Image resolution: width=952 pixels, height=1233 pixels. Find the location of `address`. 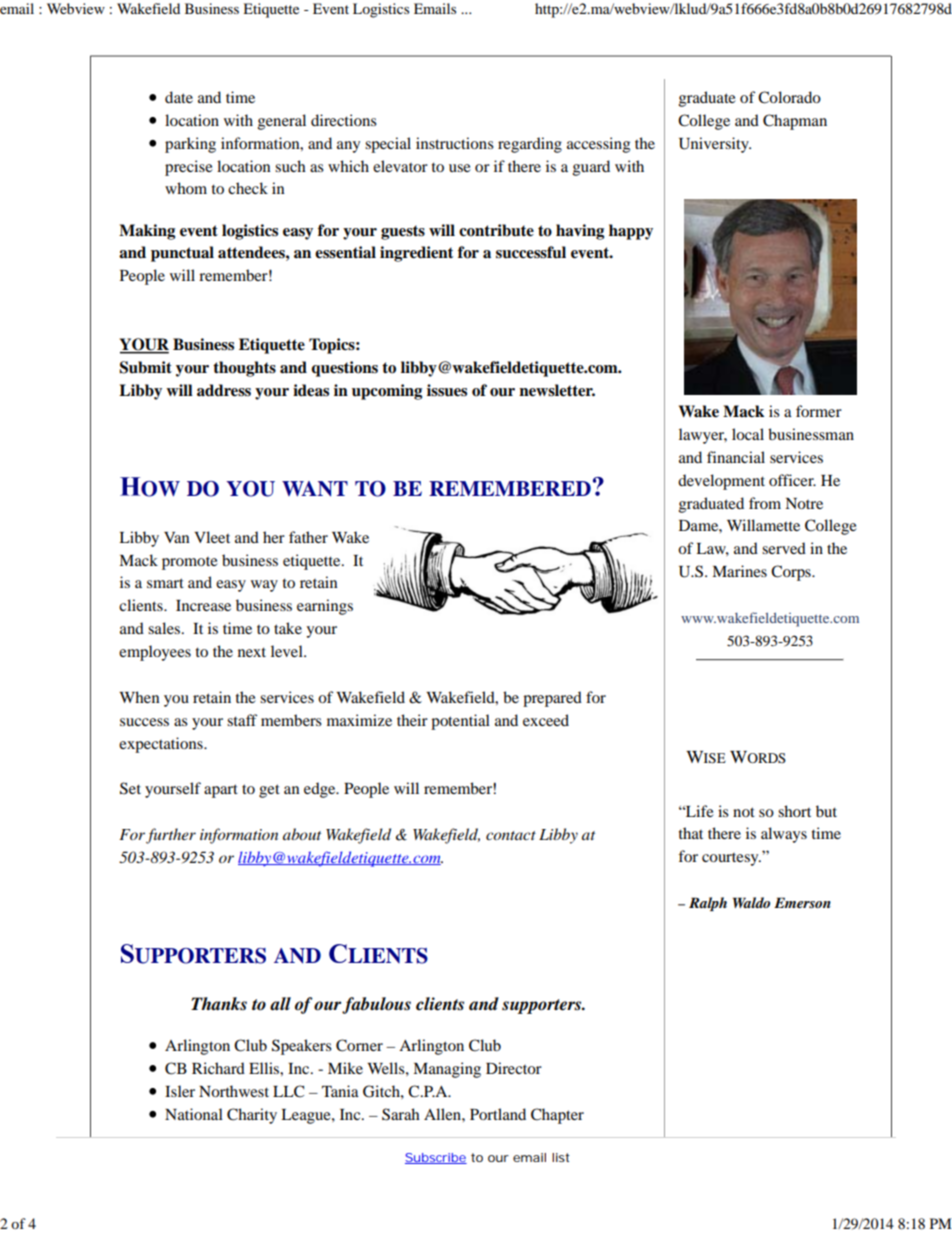

address is located at coordinates (224, 390).
